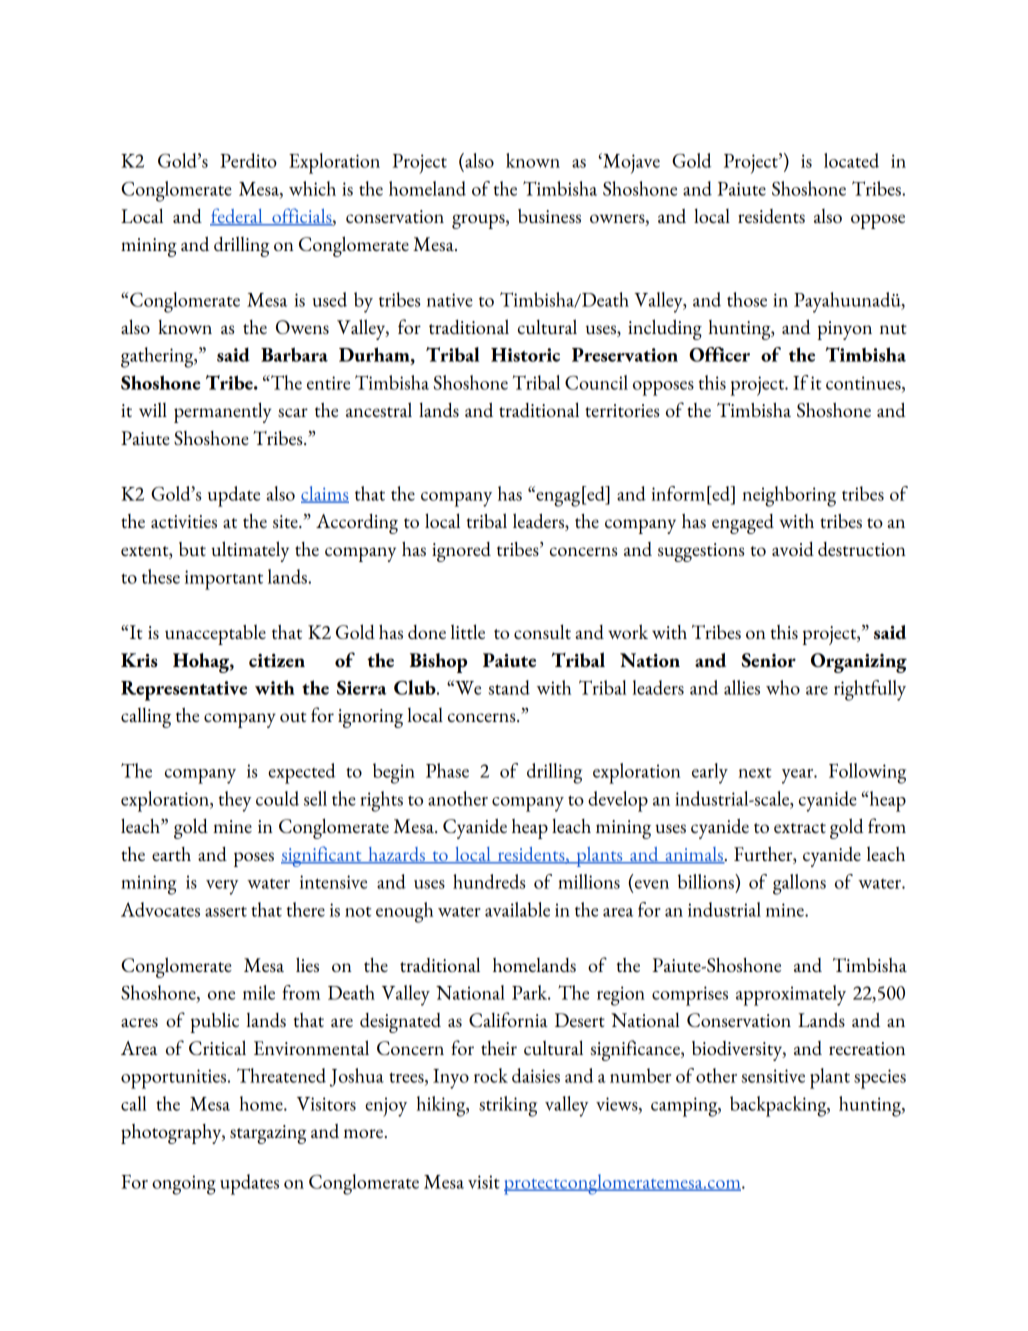 The image size is (1028, 1331). What do you see at coordinates (235, 801) in the document?
I see `they` at bounding box center [235, 801].
